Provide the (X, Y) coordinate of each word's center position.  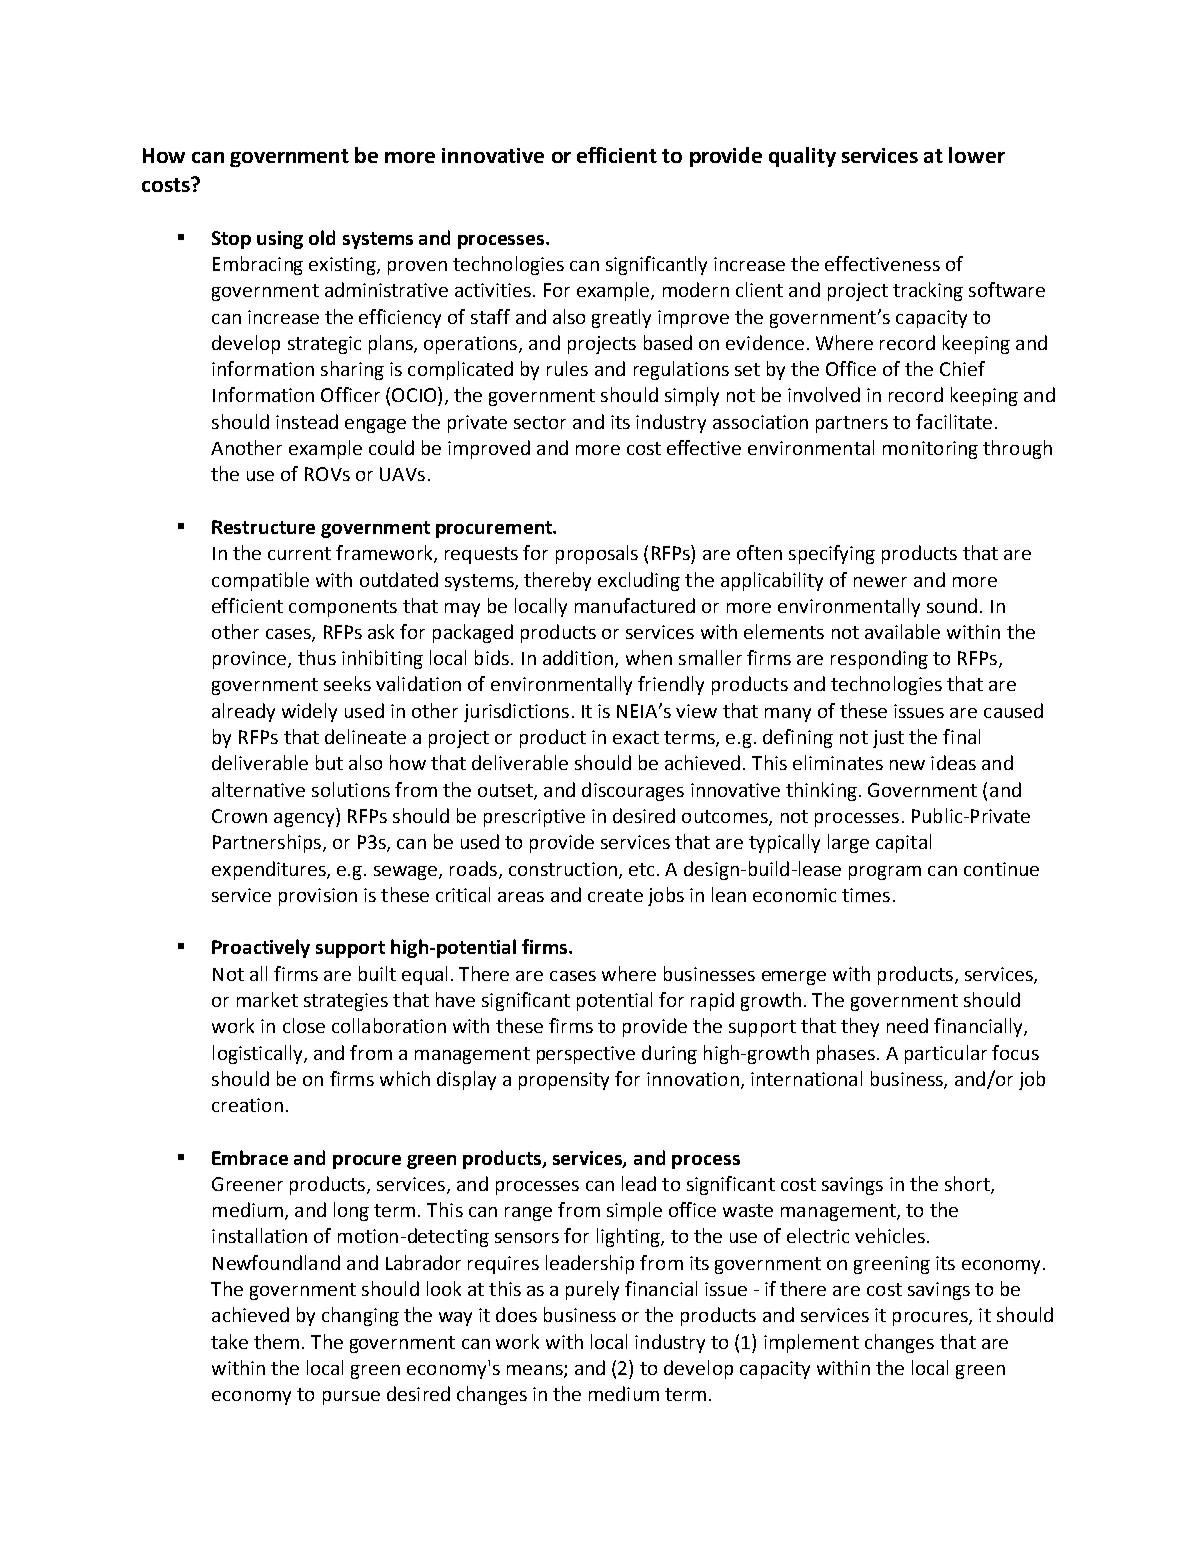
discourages (633, 791)
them (276, 1341)
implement (811, 1343)
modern (696, 289)
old (322, 237)
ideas (953, 762)
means (536, 1371)
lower (977, 155)
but (329, 762)
